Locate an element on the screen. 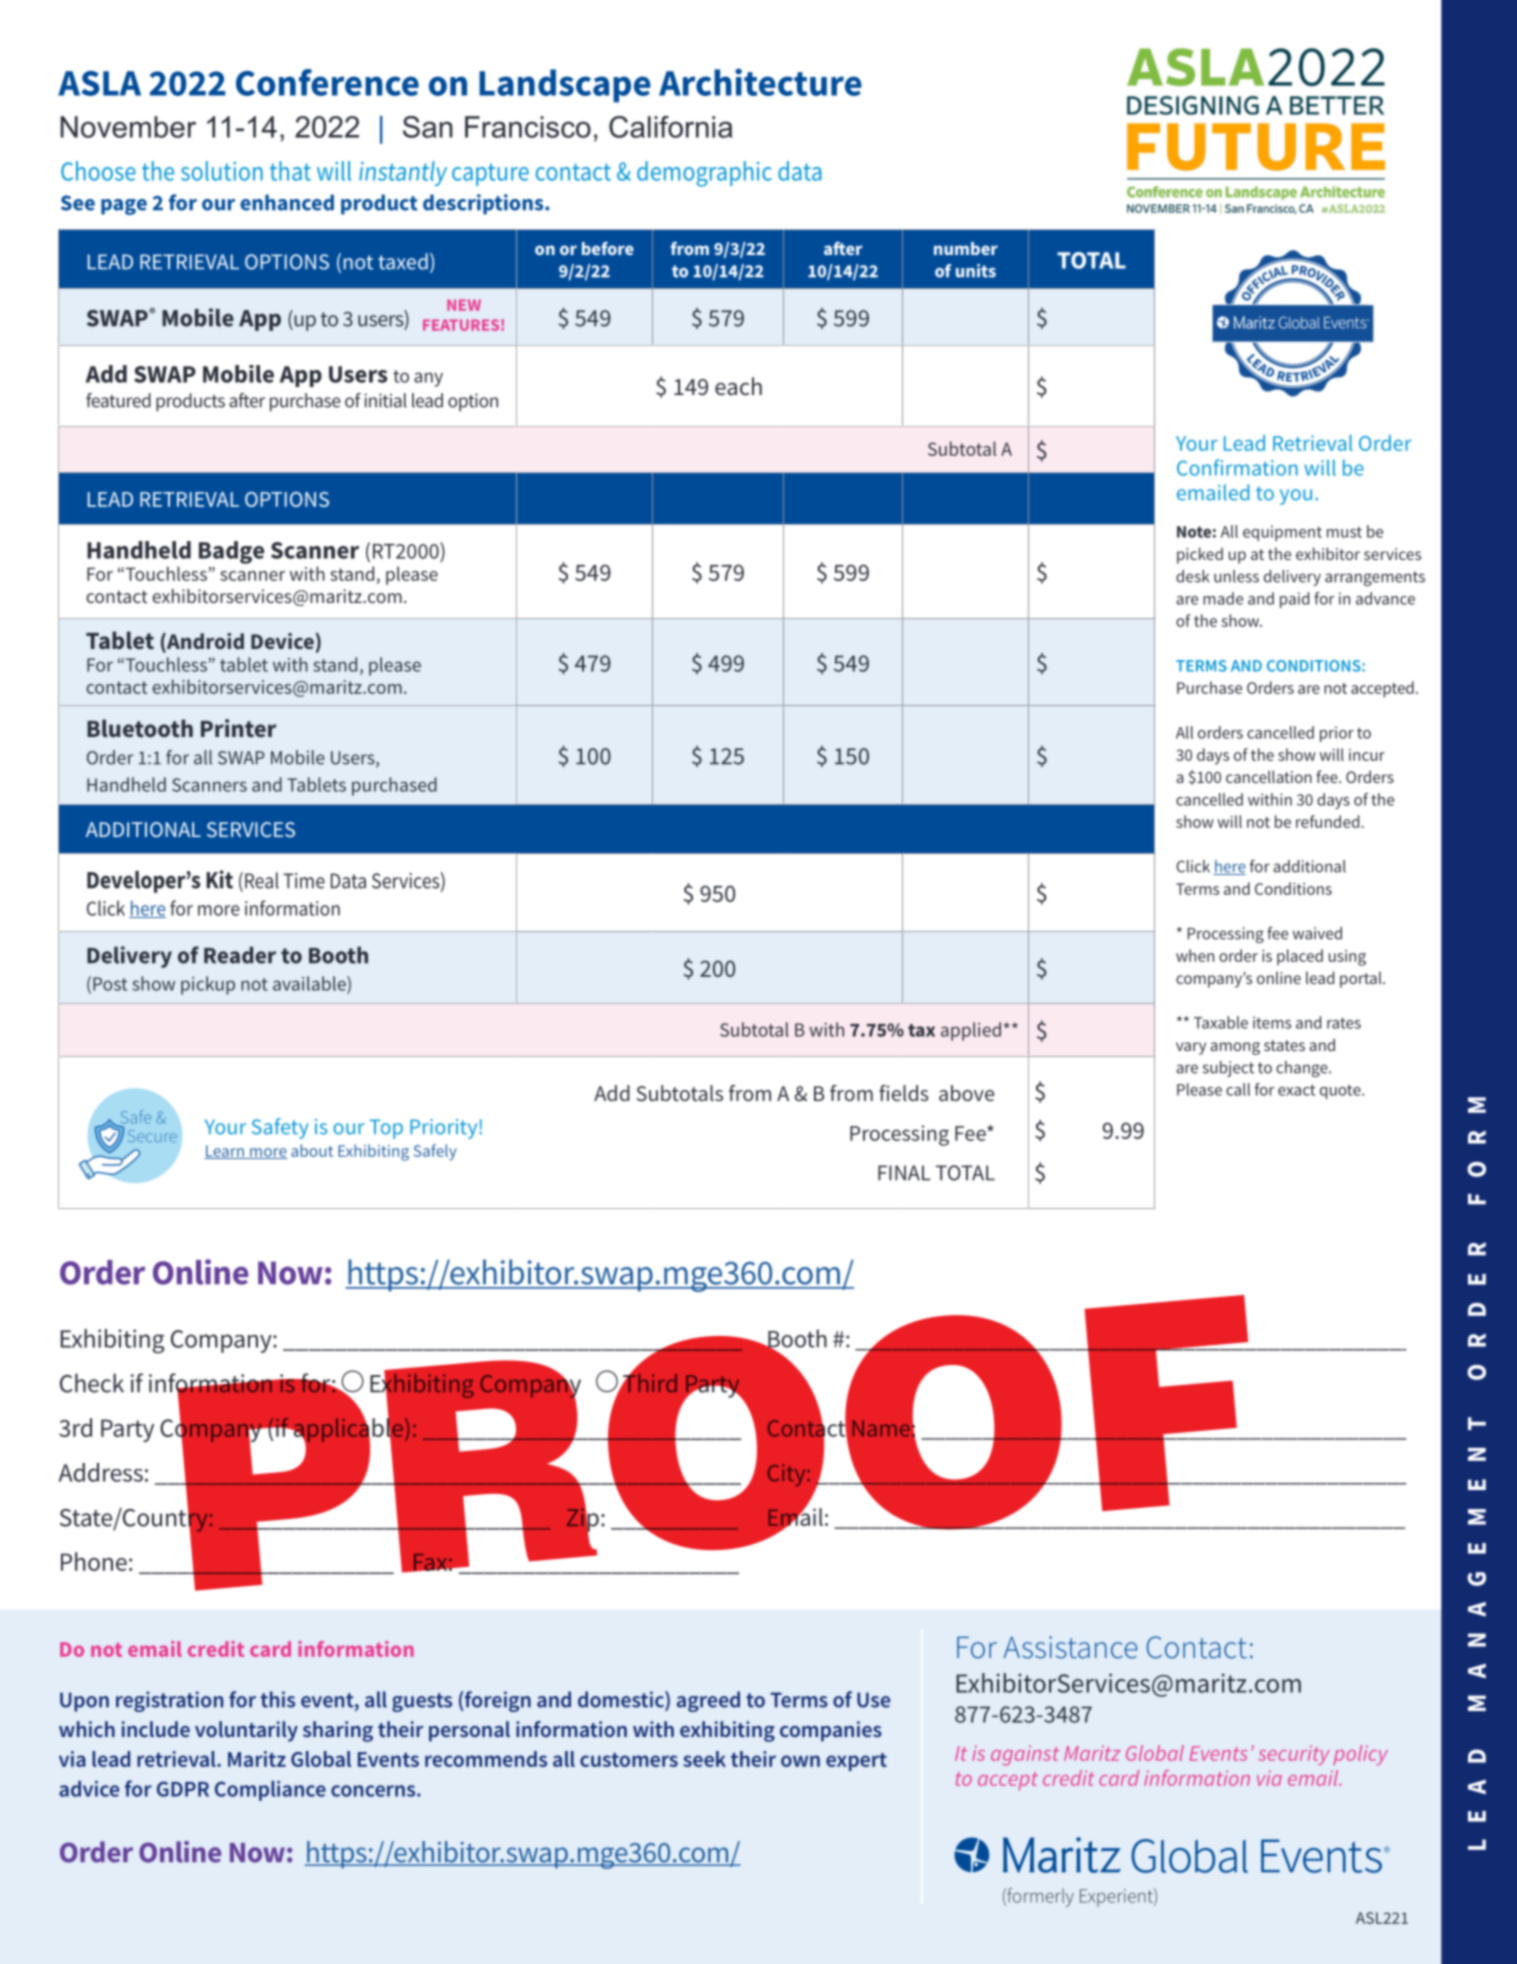 The width and height of the screenshot is (1517, 1964). when is located at coordinates (1195, 955).
